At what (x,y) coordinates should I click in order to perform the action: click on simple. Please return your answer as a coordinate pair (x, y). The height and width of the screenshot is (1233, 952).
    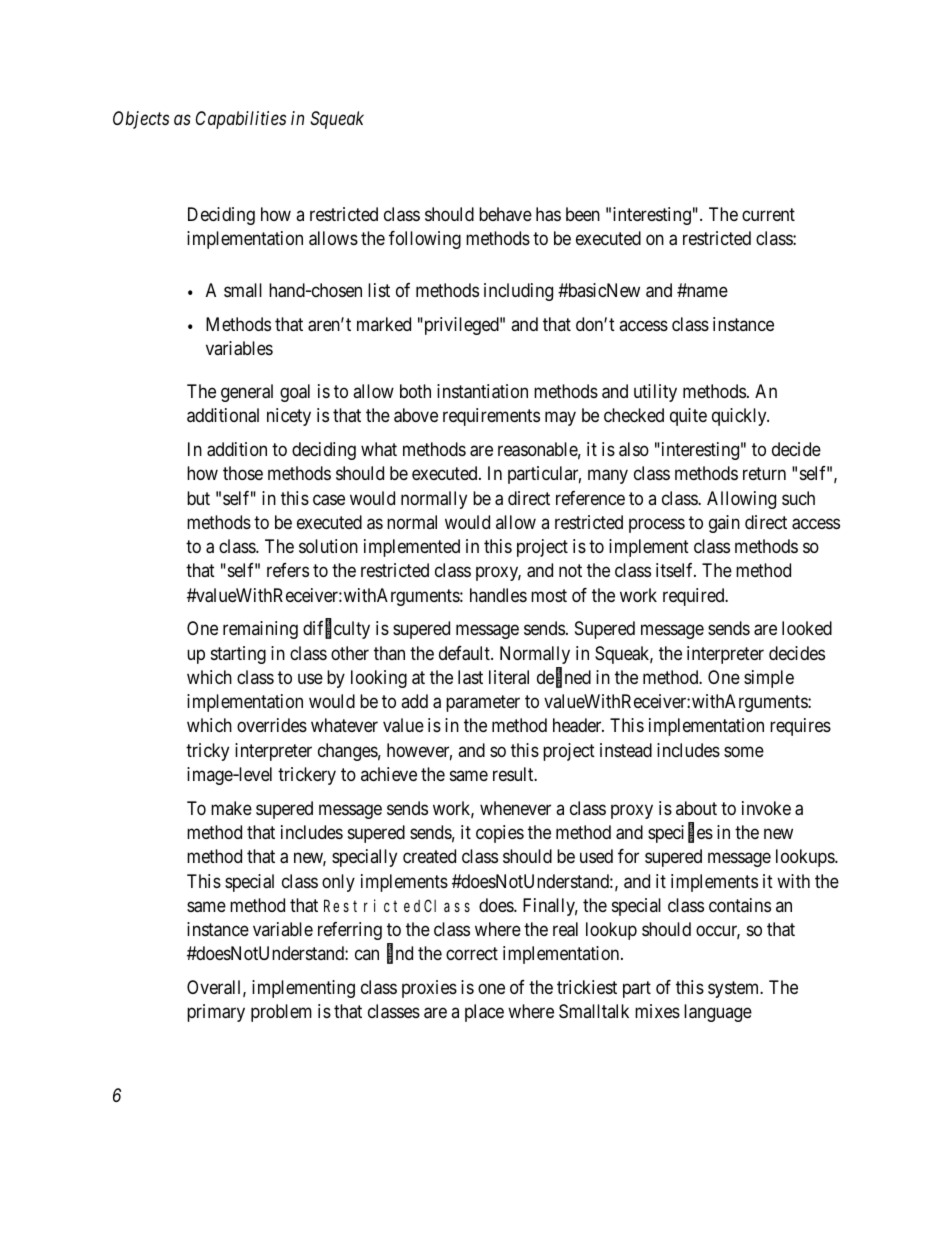
    Looking at the image, I should click on (769, 679).
